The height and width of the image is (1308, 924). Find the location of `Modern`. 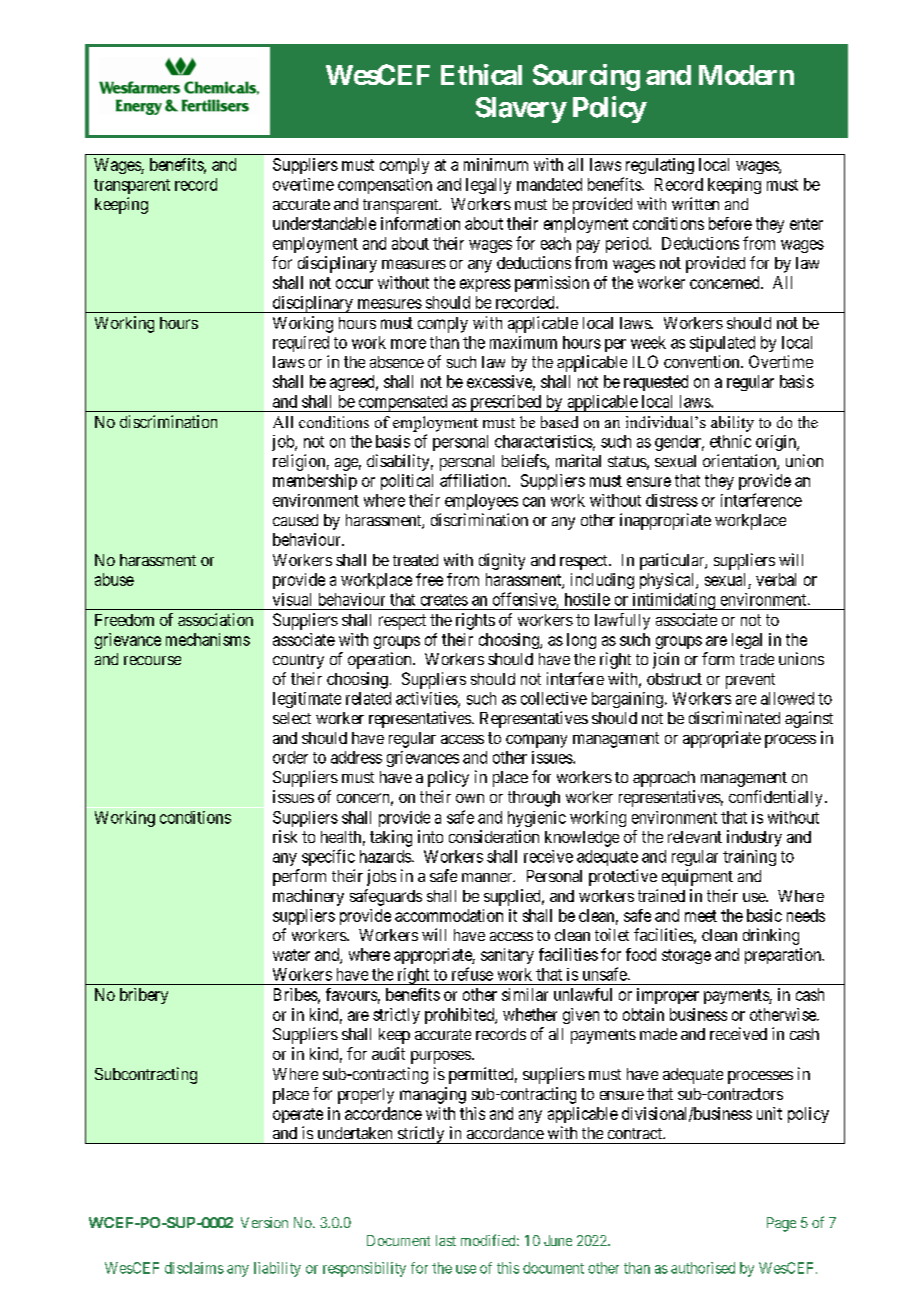

Modern is located at coordinates (746, 75).
